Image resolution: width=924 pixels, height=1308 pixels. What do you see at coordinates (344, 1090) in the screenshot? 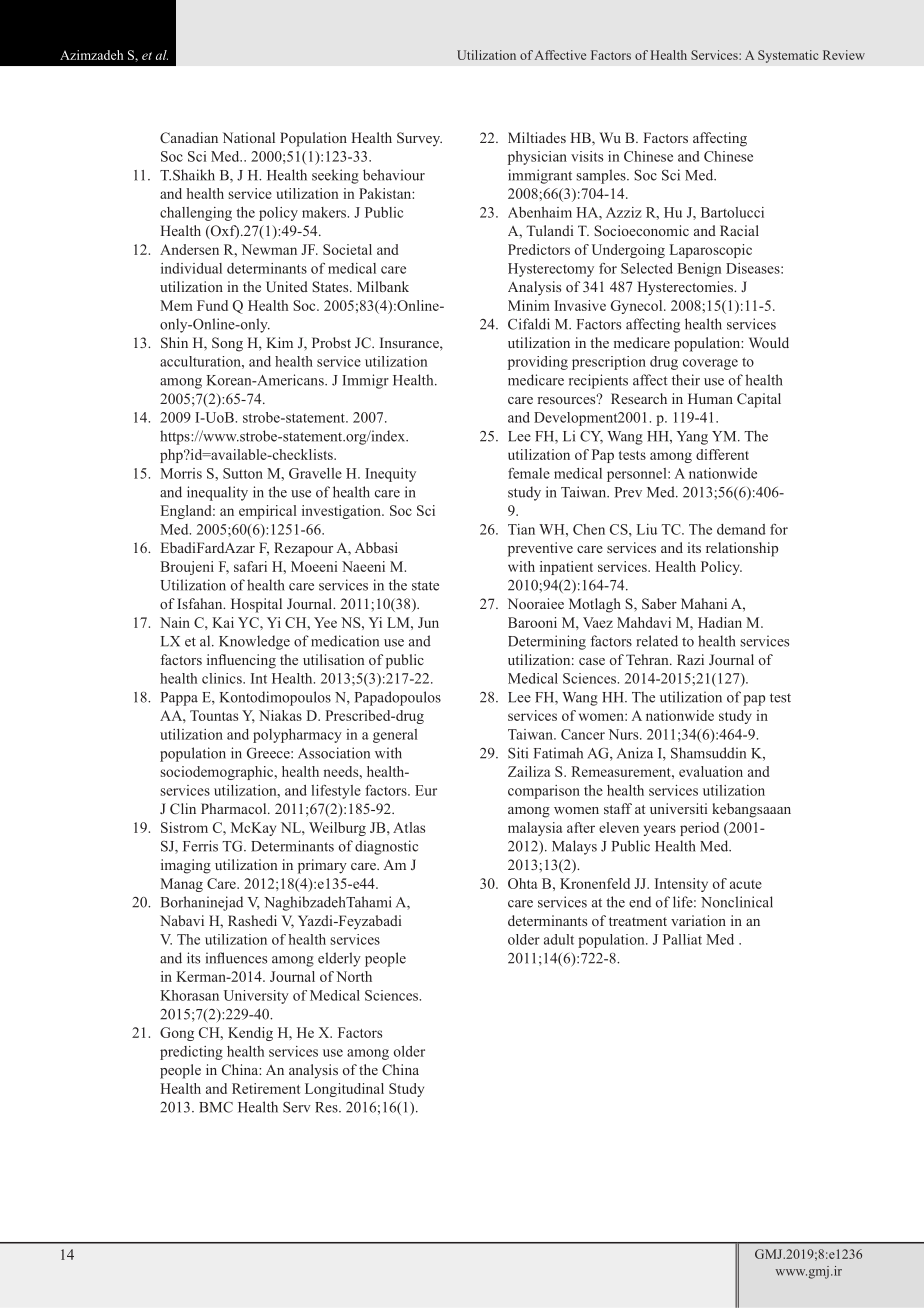
I see `Longitudinal` at bounding box center [344, 1090].
